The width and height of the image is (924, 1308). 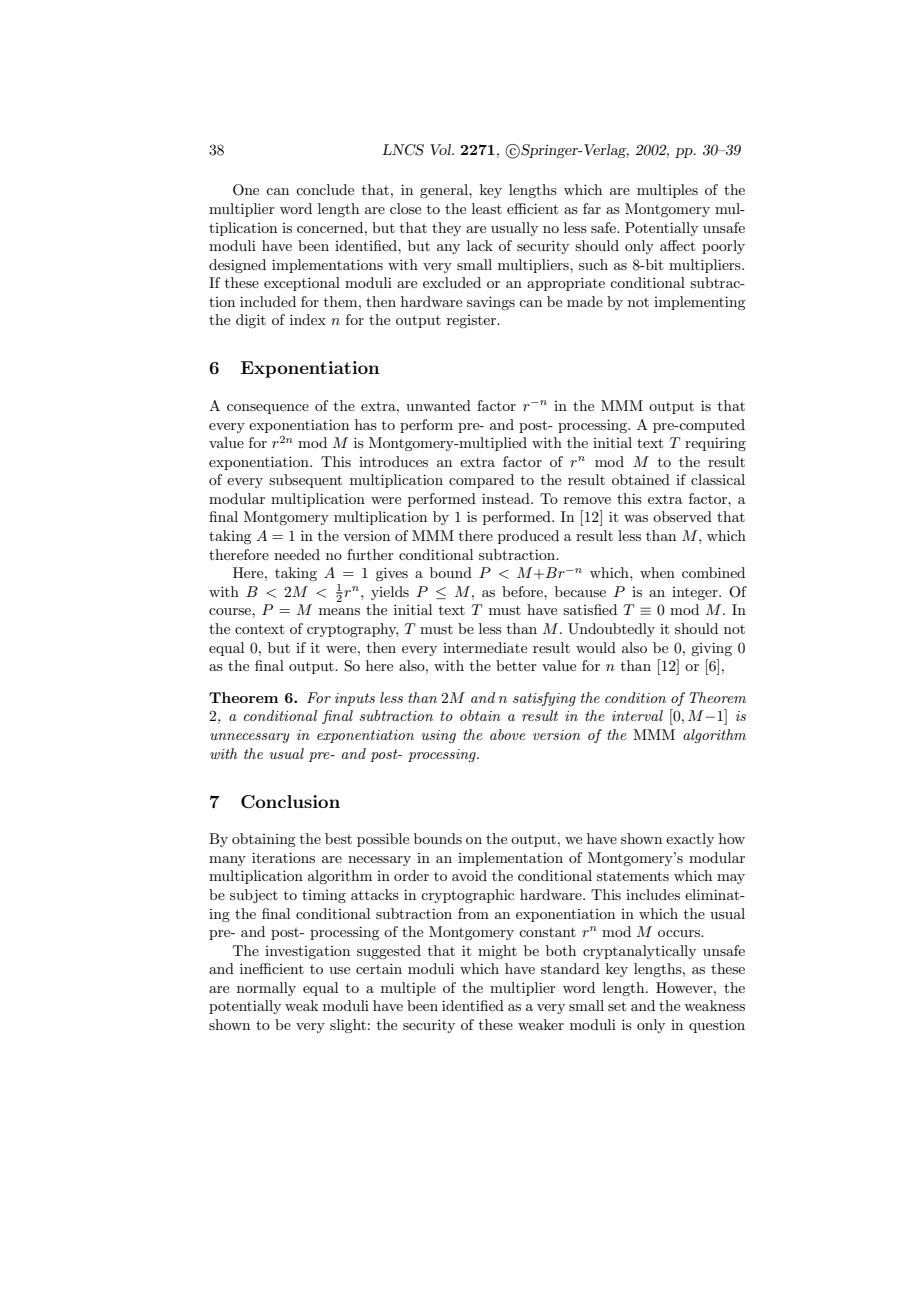 I want to click on subsequent, so click(x=305, y=481).
